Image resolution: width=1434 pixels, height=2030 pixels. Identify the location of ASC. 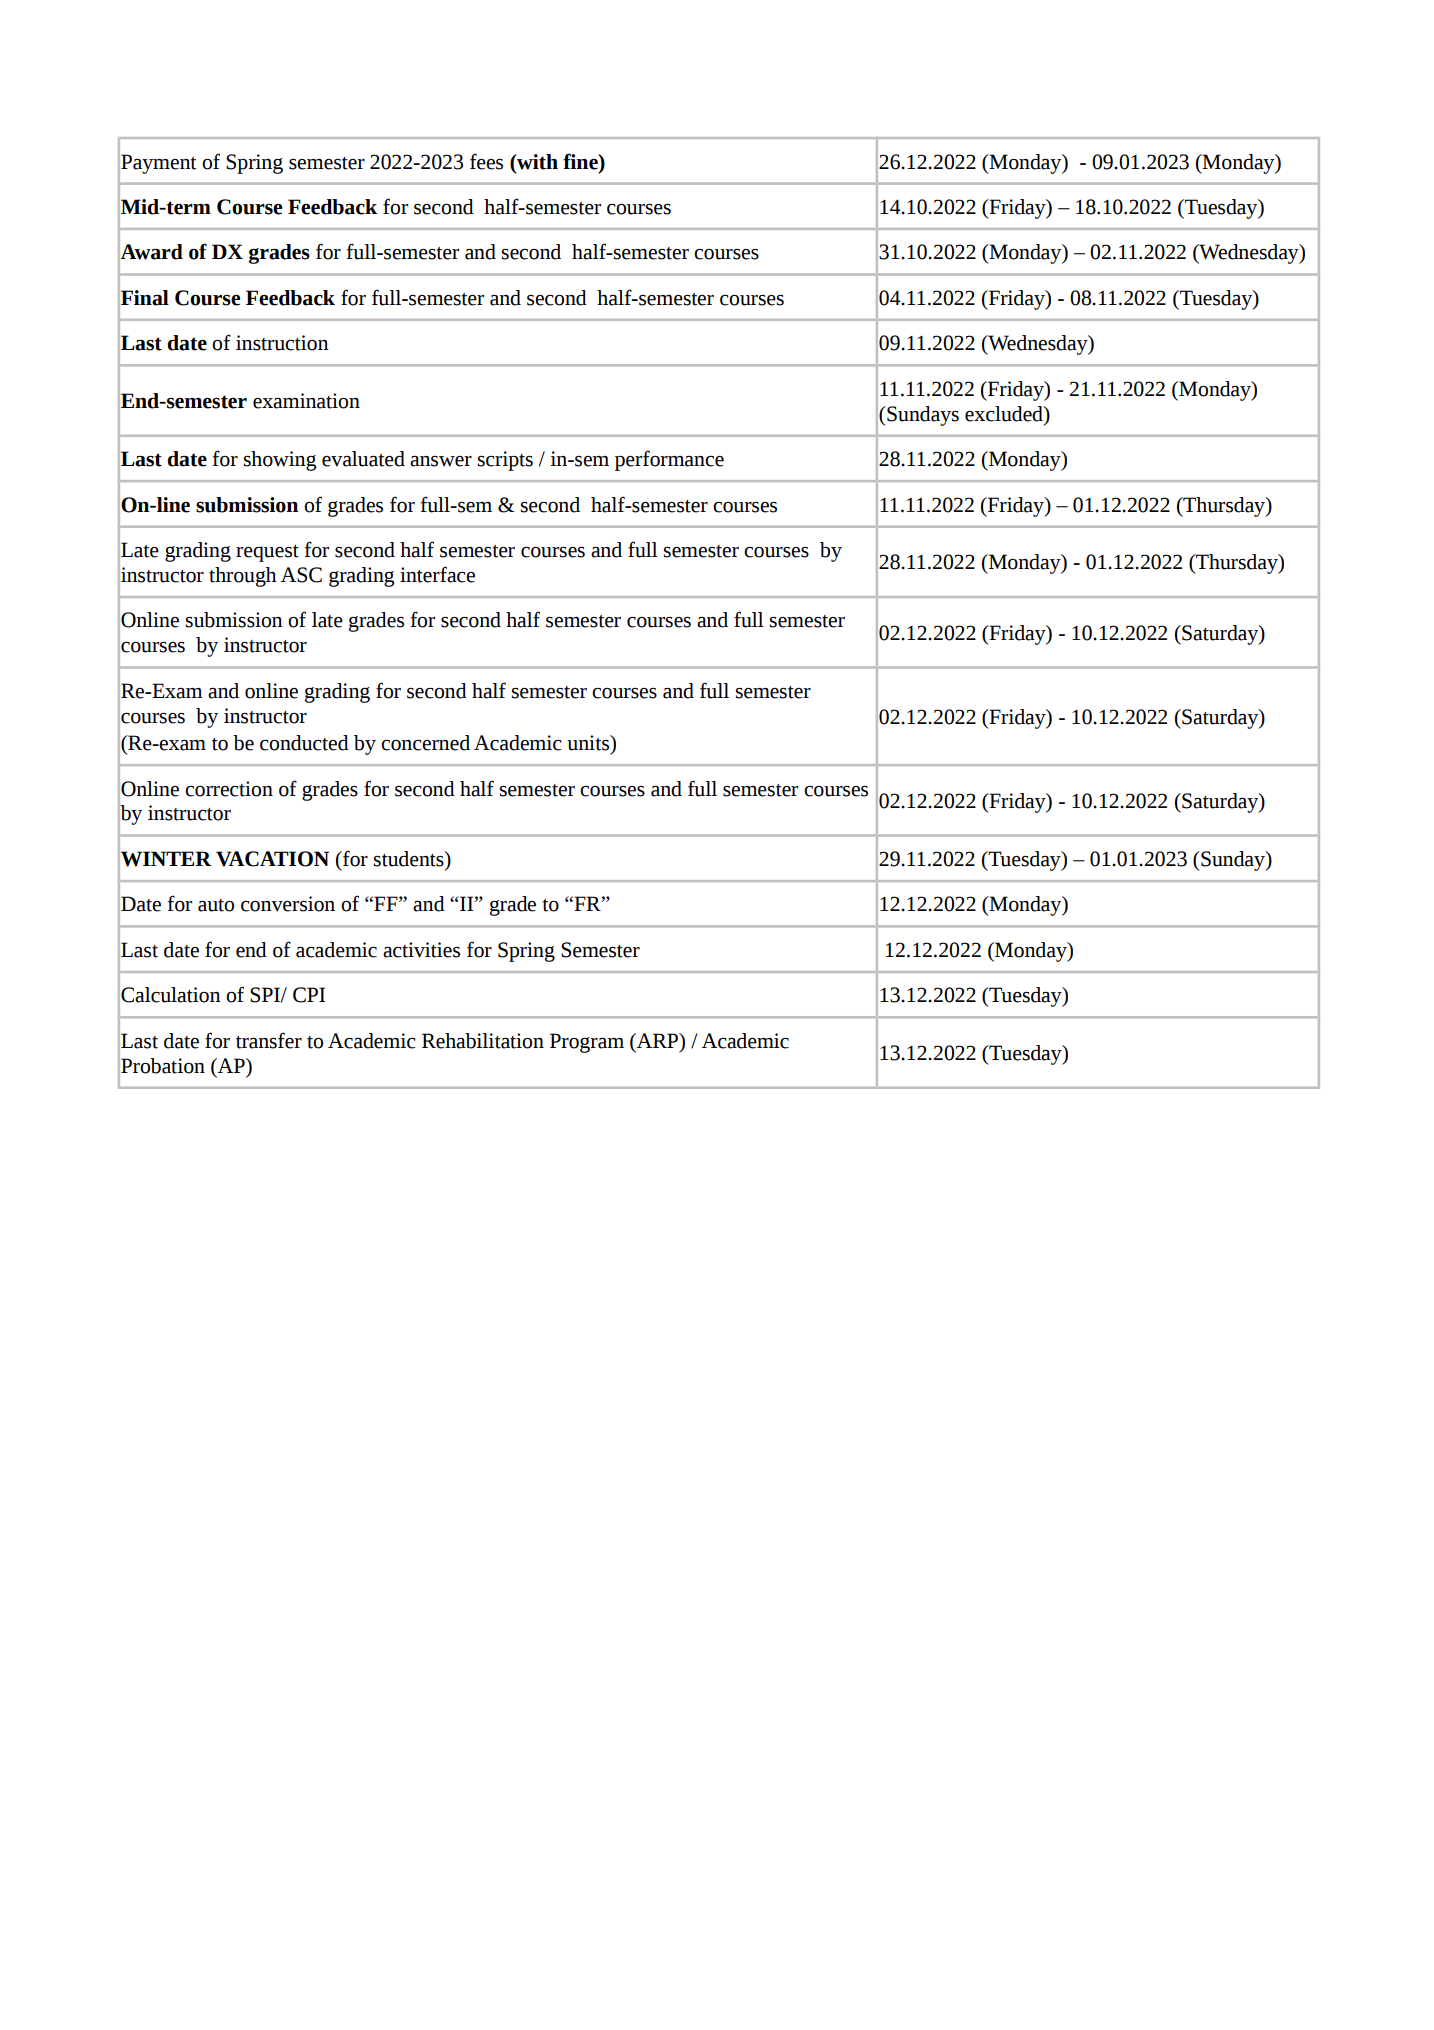
(301, 575).
